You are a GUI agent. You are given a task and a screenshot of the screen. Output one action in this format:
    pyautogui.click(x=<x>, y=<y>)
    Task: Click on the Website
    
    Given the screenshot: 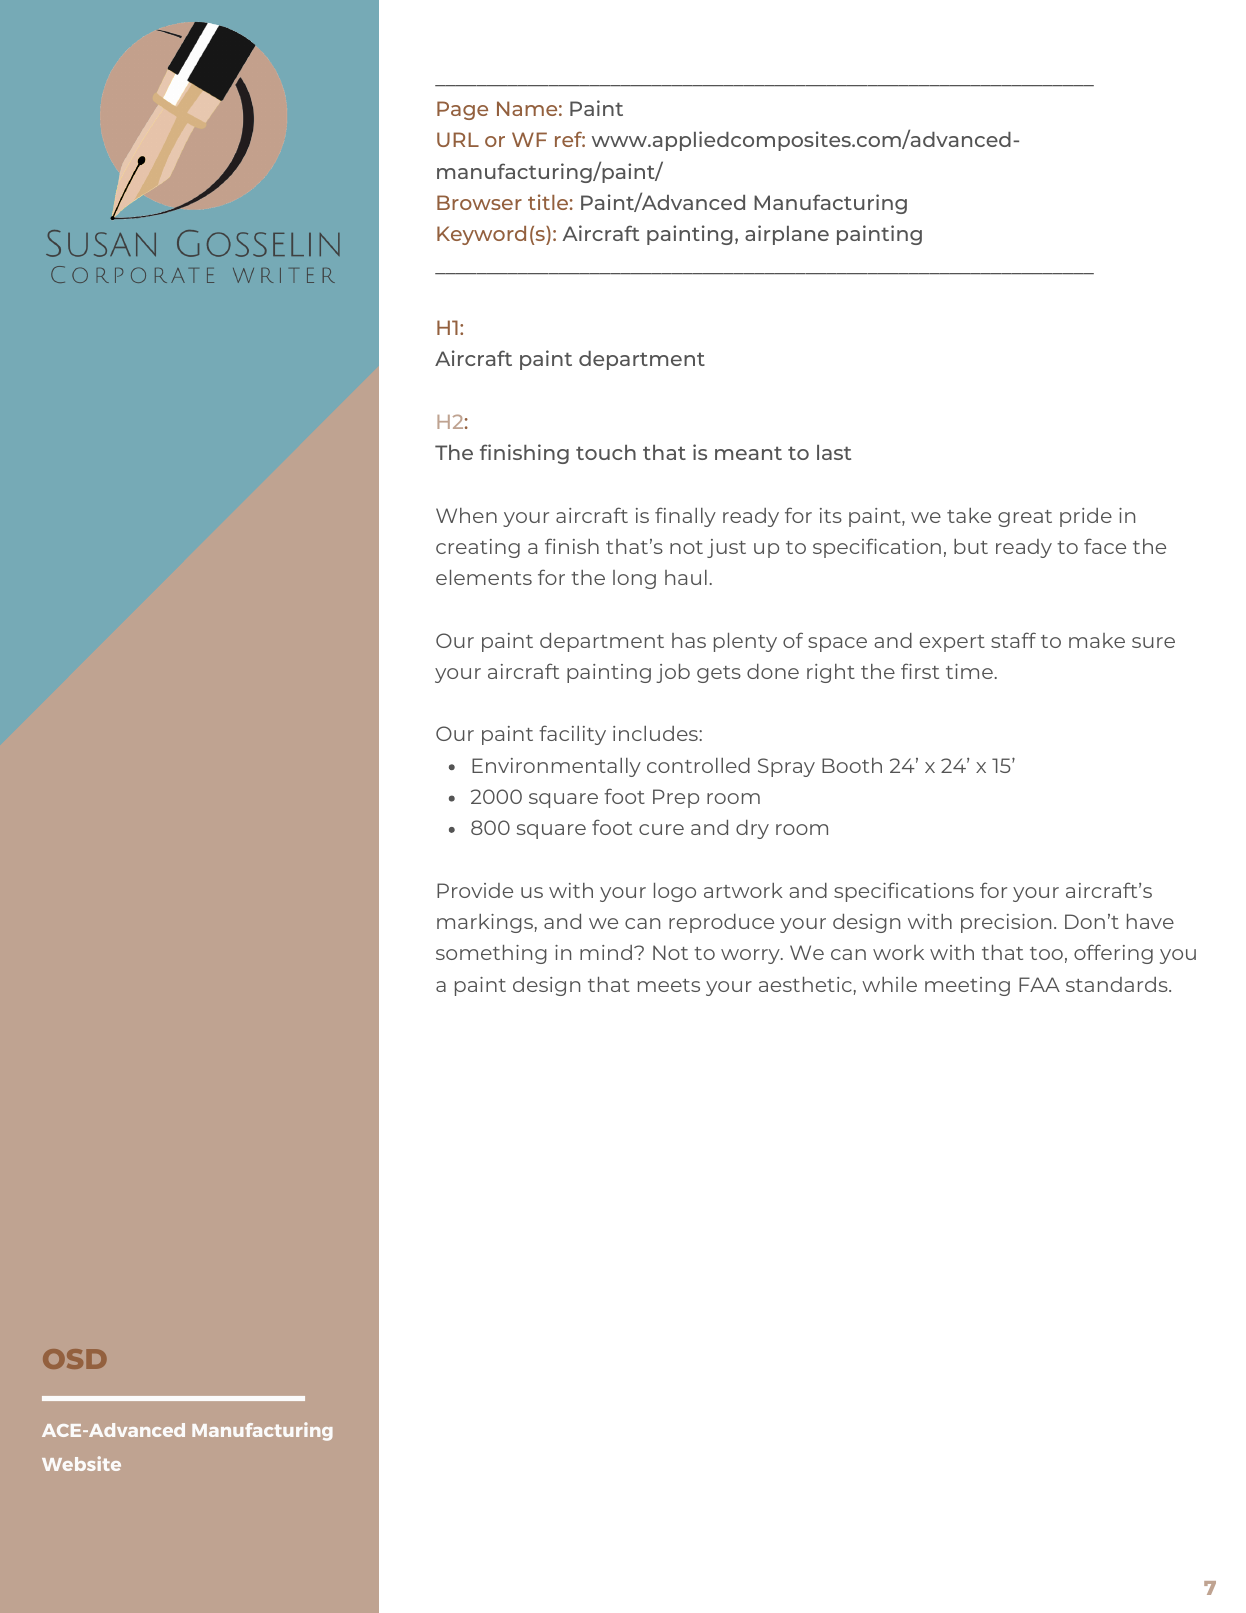 What is the action you would take?
    pyautogui.click(x=81, y=1463)
